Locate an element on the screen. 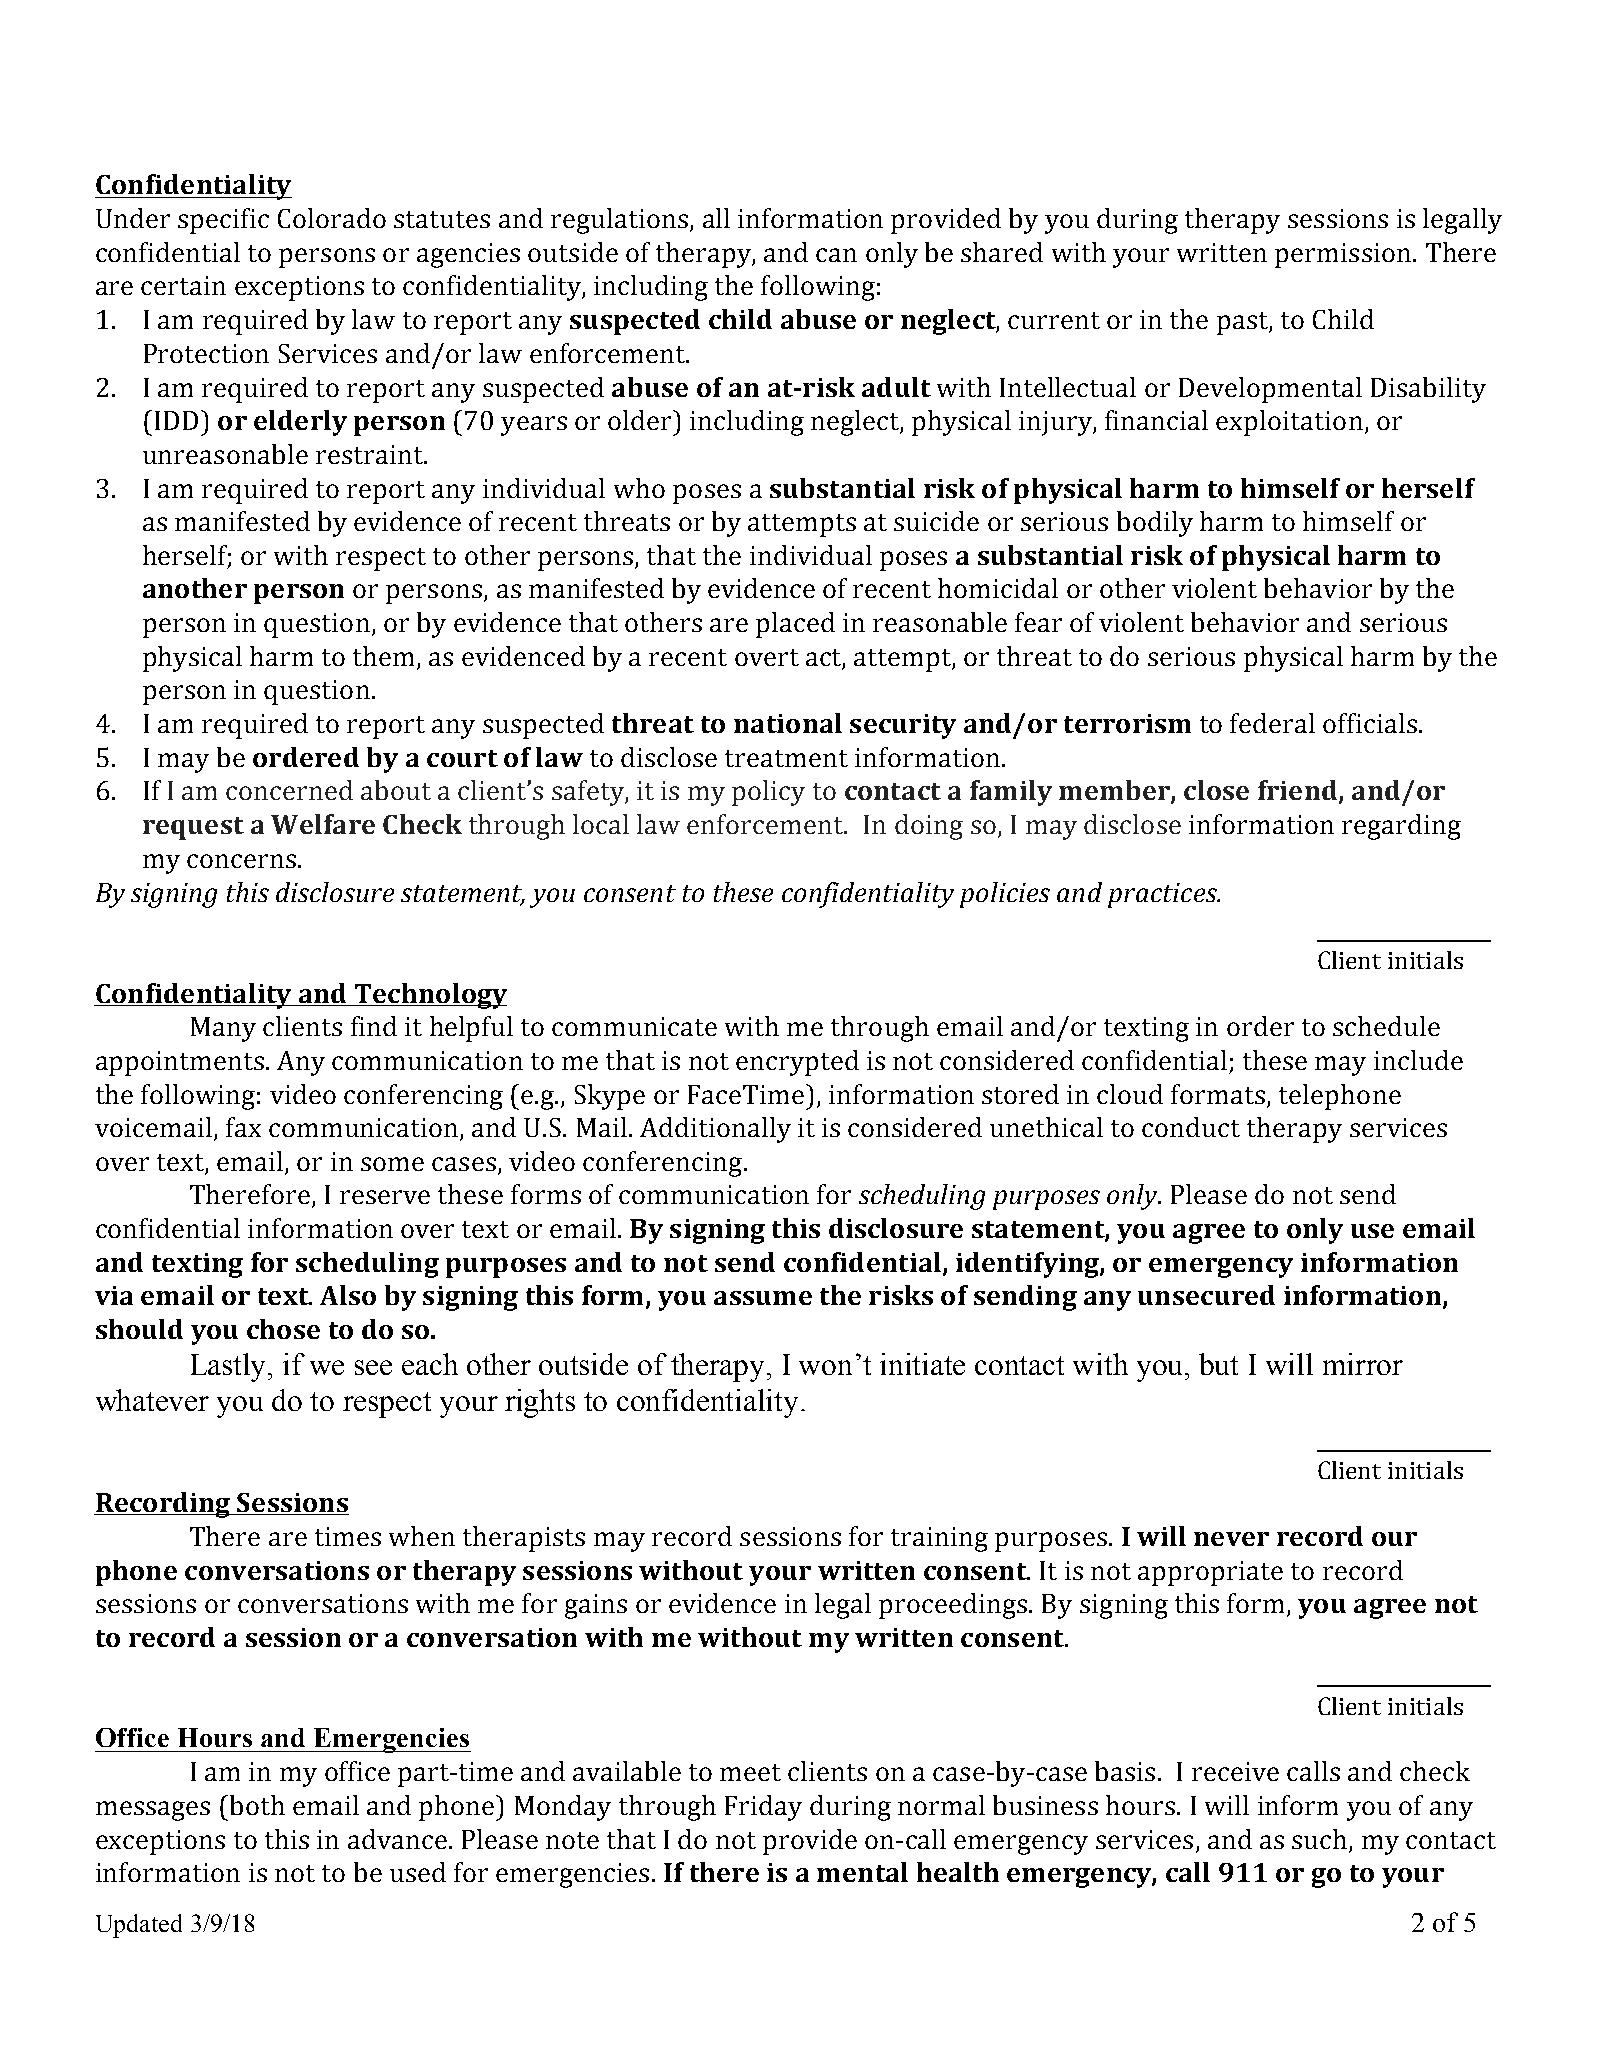  can is located at coordinates (836, 255).
